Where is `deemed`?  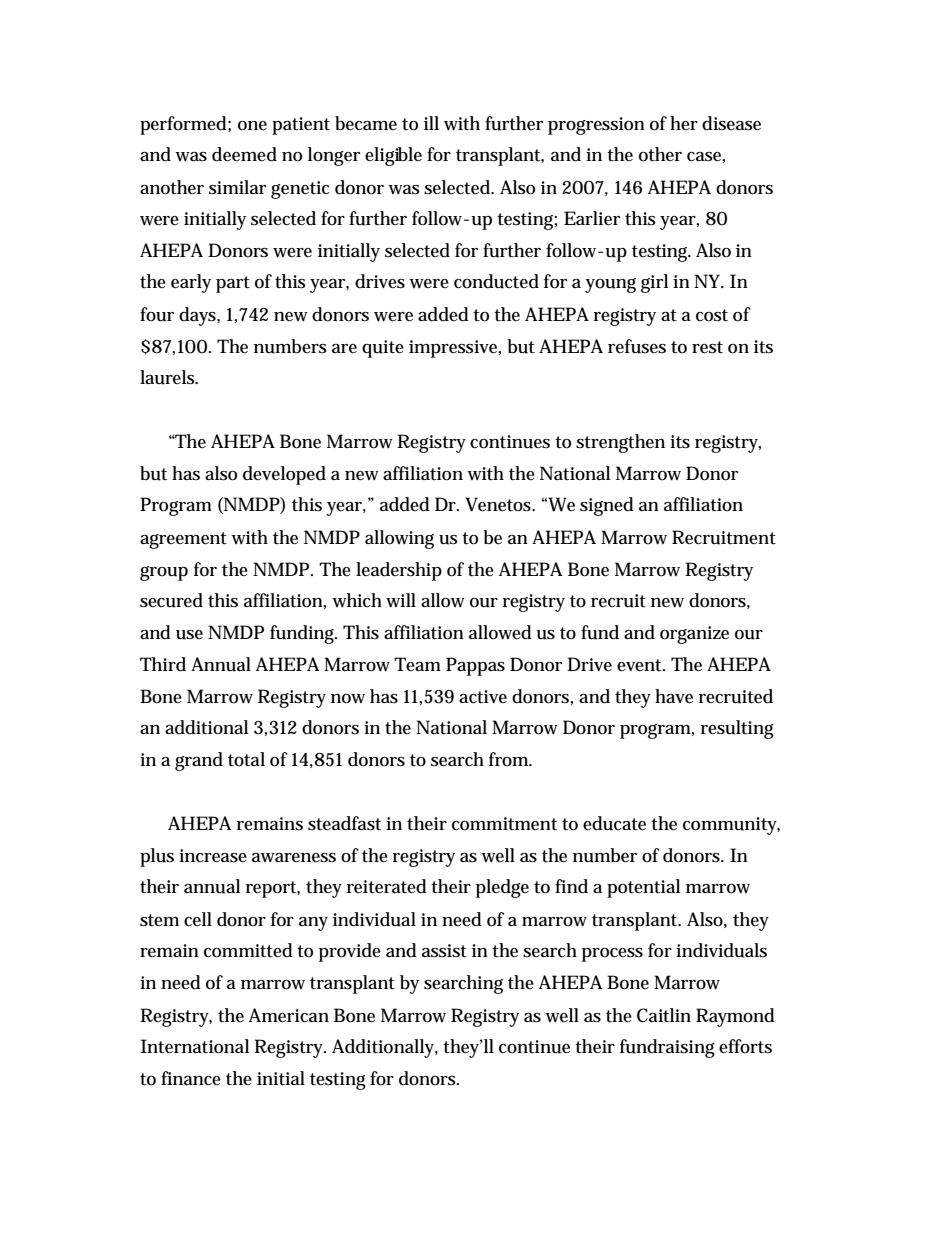 deemed is located at coordinates (244, 154).
